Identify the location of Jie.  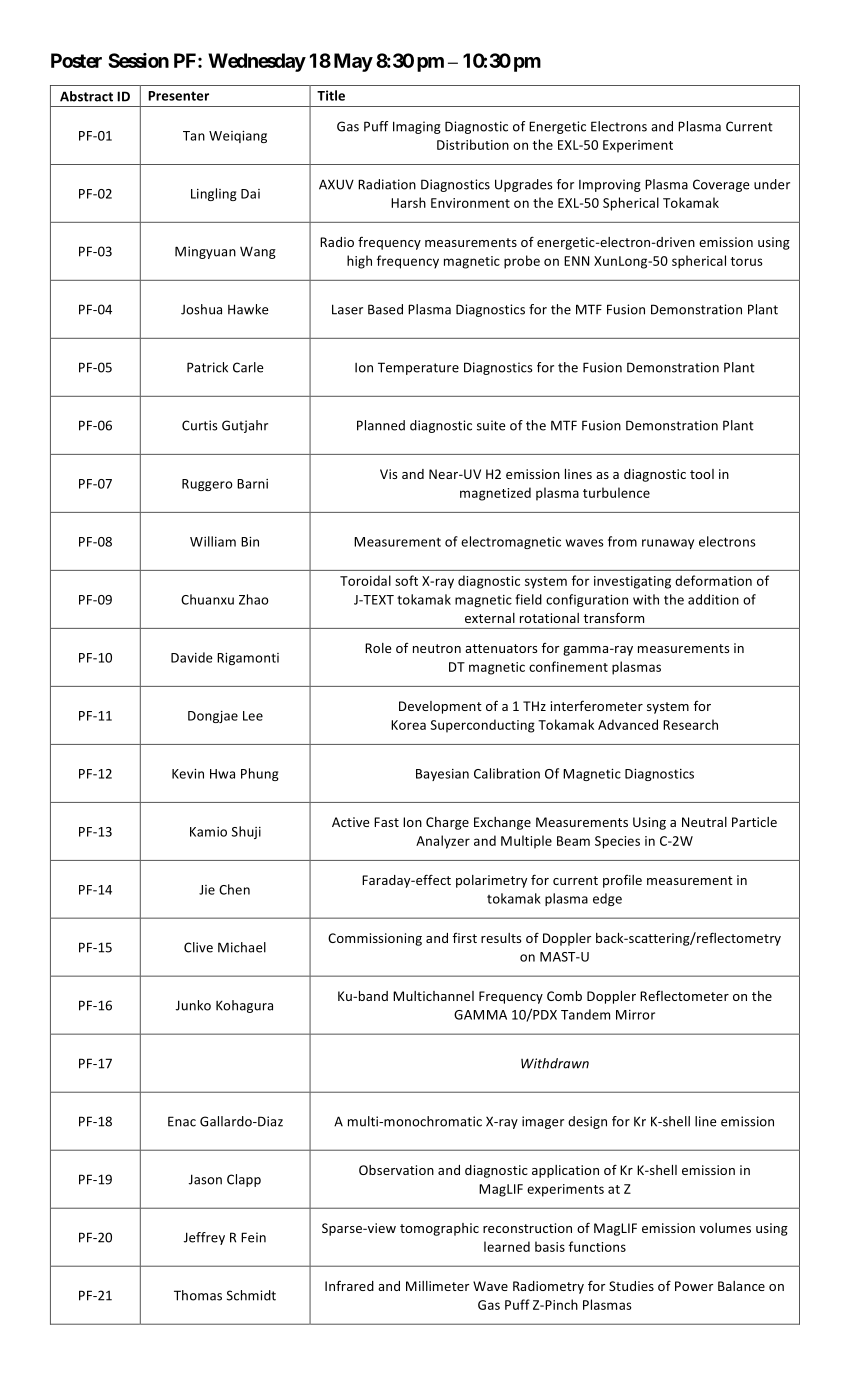
(207, 890).
